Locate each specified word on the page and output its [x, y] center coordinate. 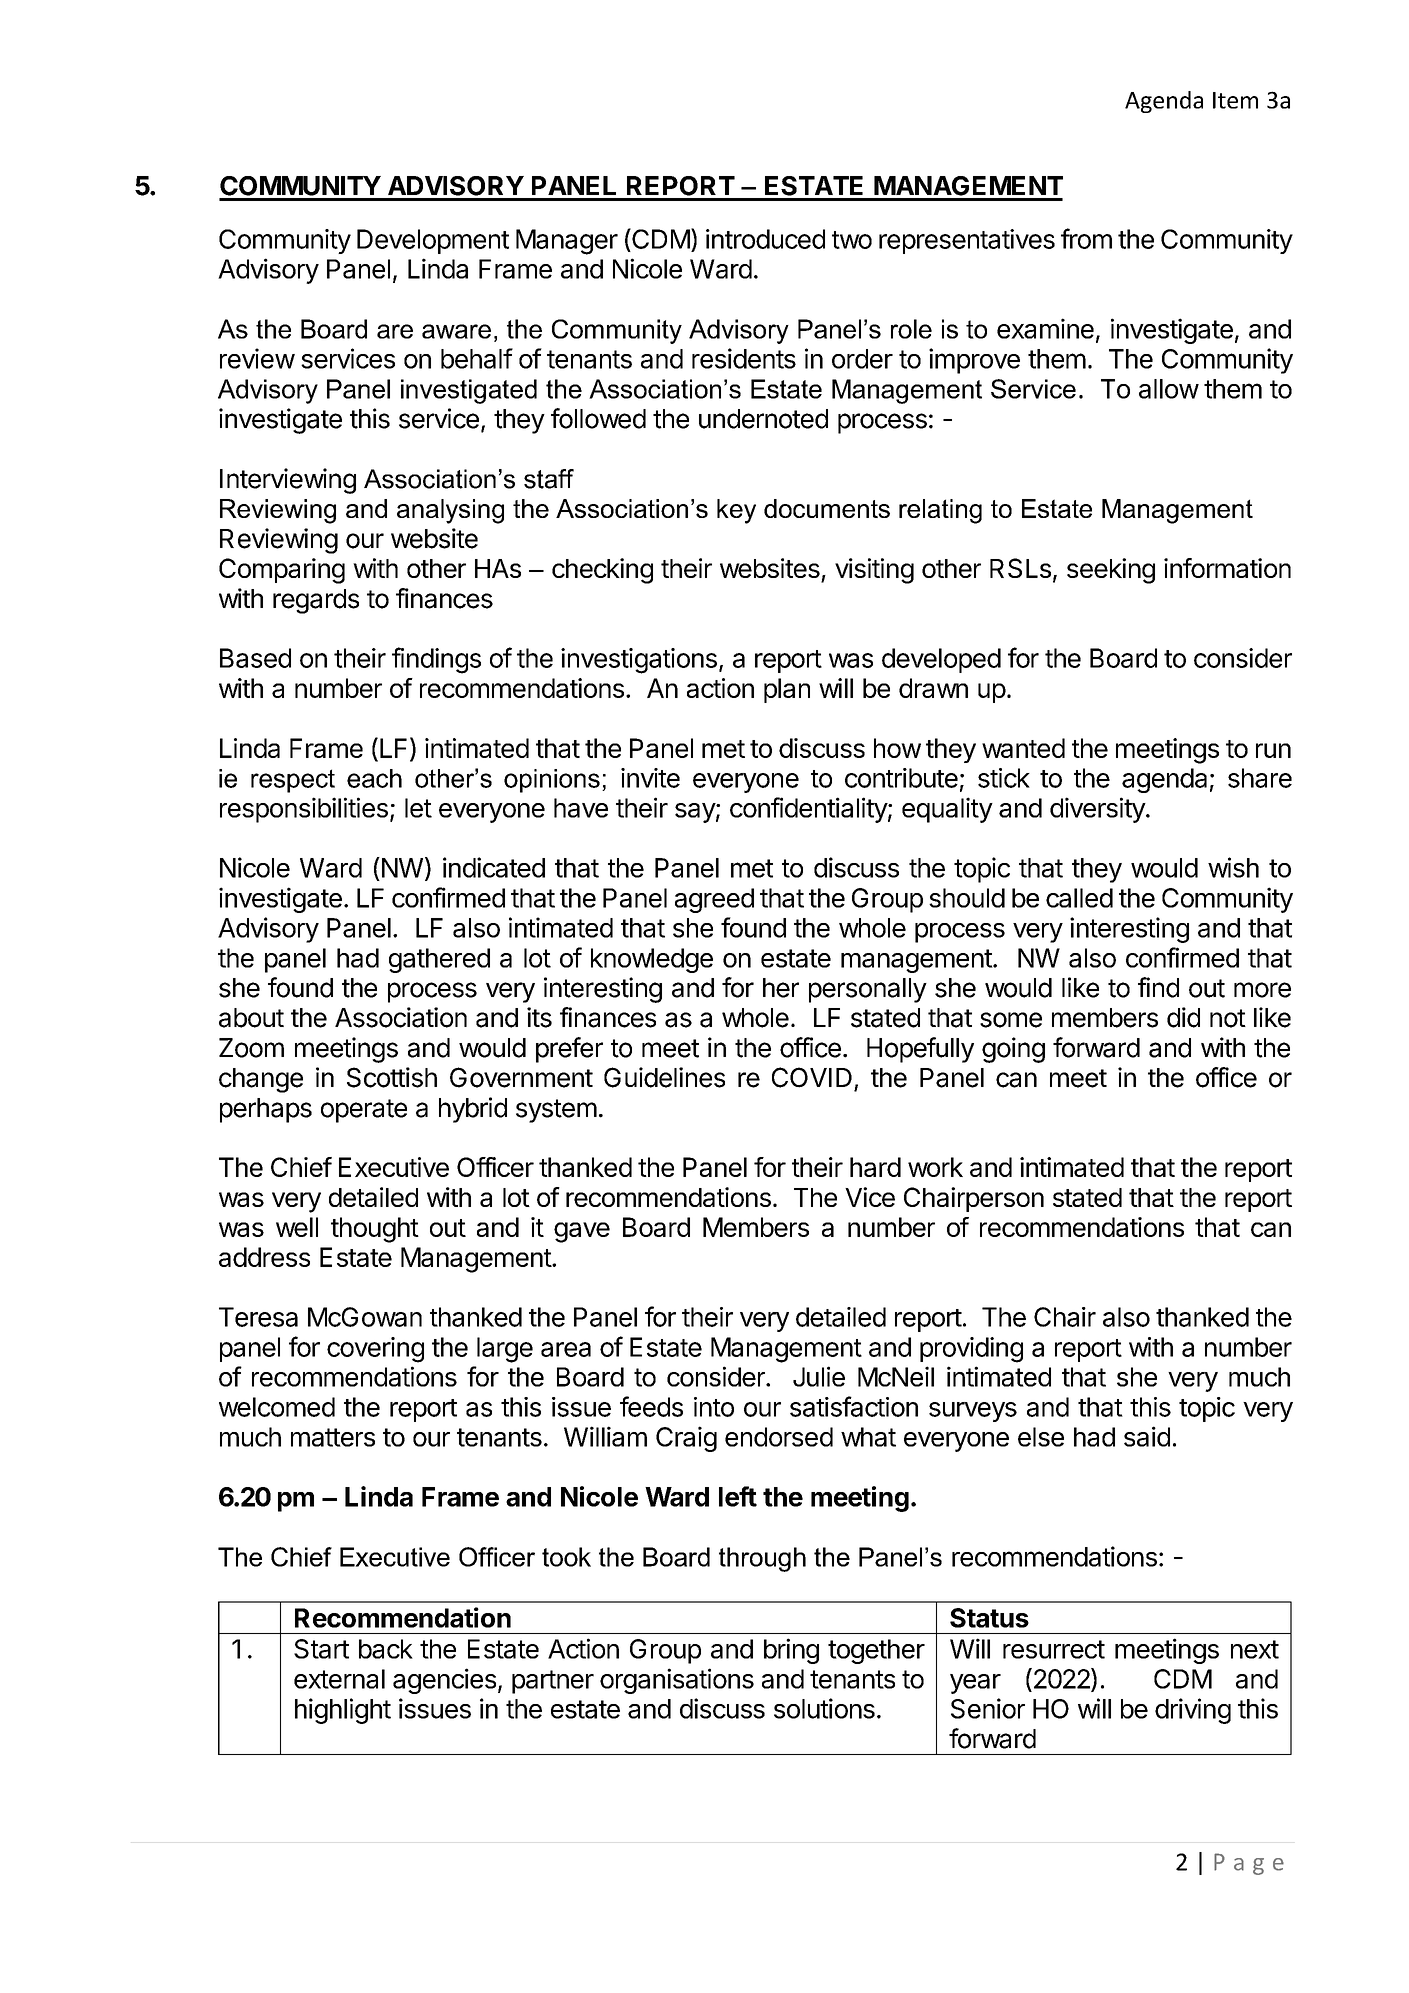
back [386, 1649]
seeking [1111, 571]
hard [875, 1167]
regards [316, 601]
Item [1235, 100]
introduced [765, 239]
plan [787, 690]
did [1183, 1017]
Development [433, 241]
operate [364, 1111]
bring [791, 1651]
